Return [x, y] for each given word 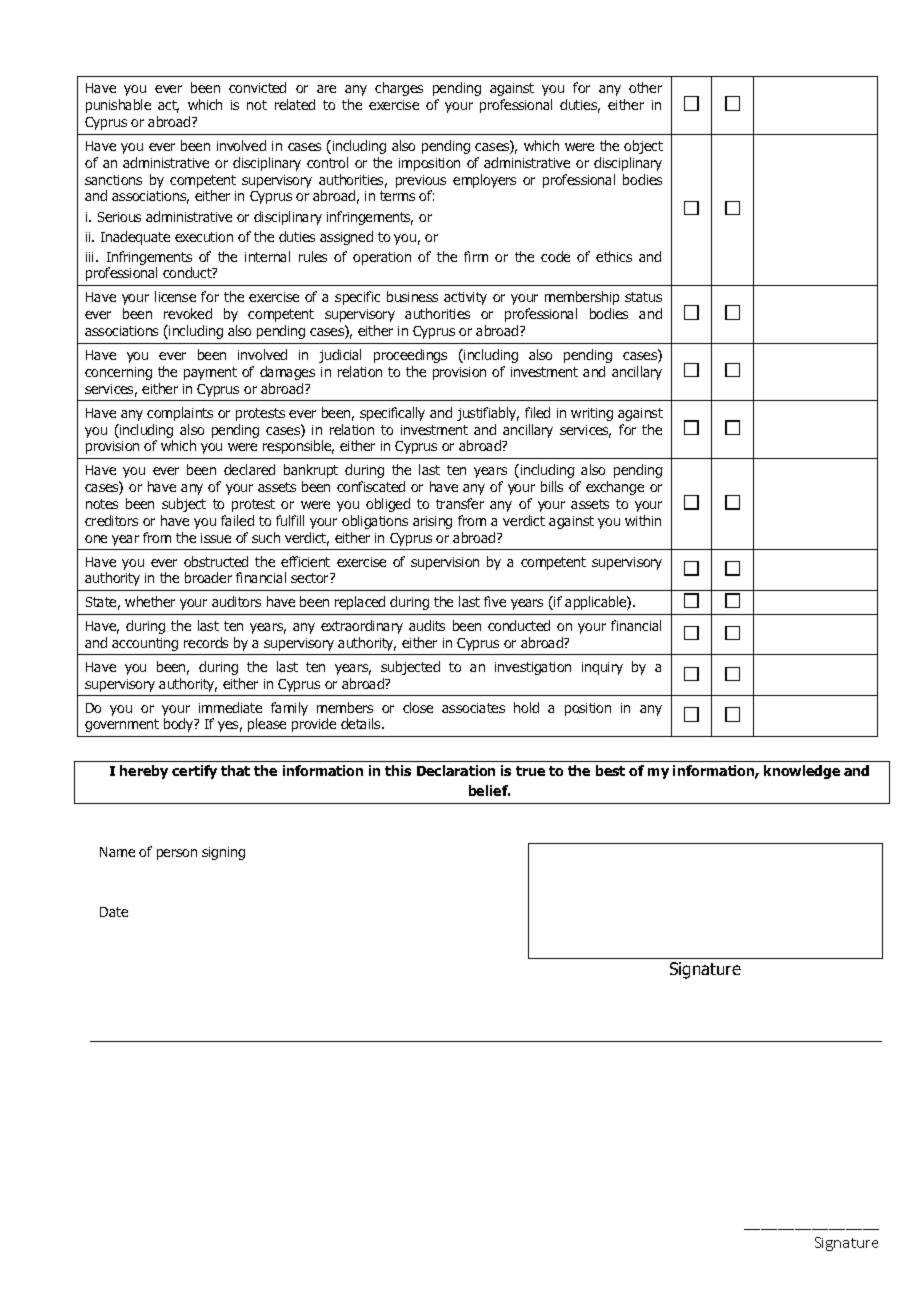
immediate [230, 707]
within [643, 520]
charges [399, 89]
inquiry [602, 668]
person [177, 854]
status [643, 297]
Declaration [456, 770]
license [175, 296]
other [645, 87]
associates [473, 708]
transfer [460, 503]
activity [465, 298]
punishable [118, 106]
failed [237, 520]
